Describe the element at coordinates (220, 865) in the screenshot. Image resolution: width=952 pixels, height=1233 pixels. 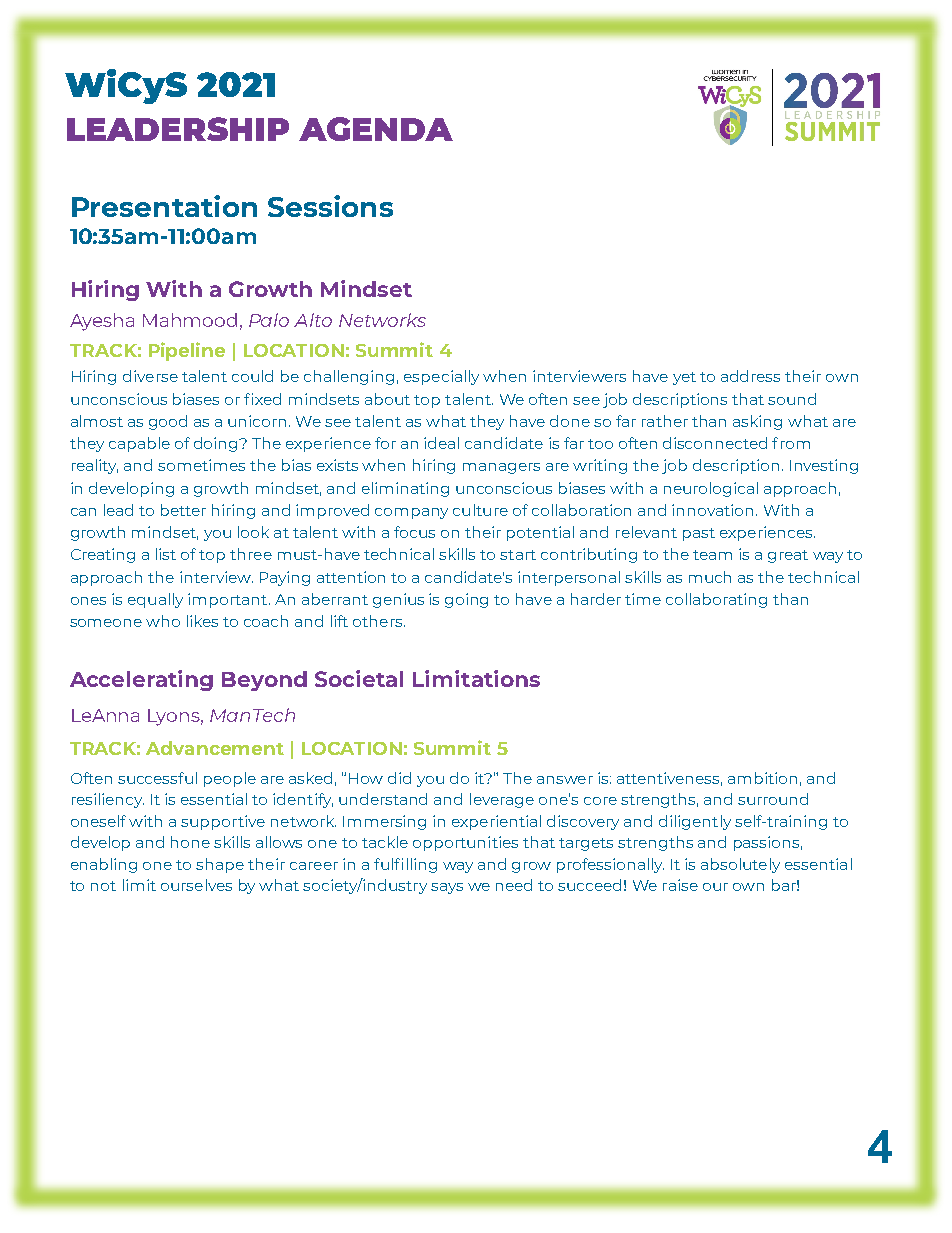
I see `shape` at that location.
